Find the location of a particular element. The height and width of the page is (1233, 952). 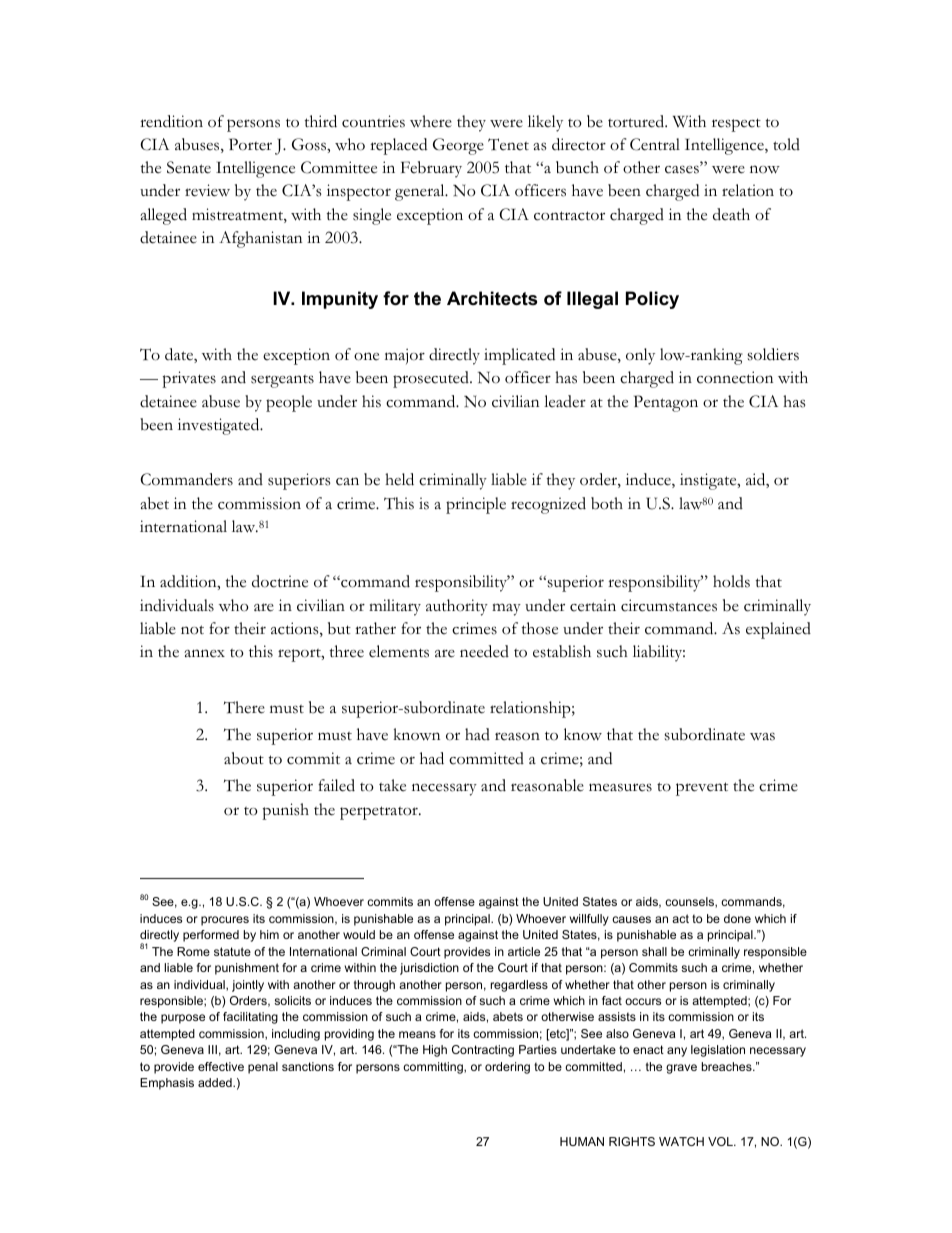

cases is located at coordinates (683, 169).
